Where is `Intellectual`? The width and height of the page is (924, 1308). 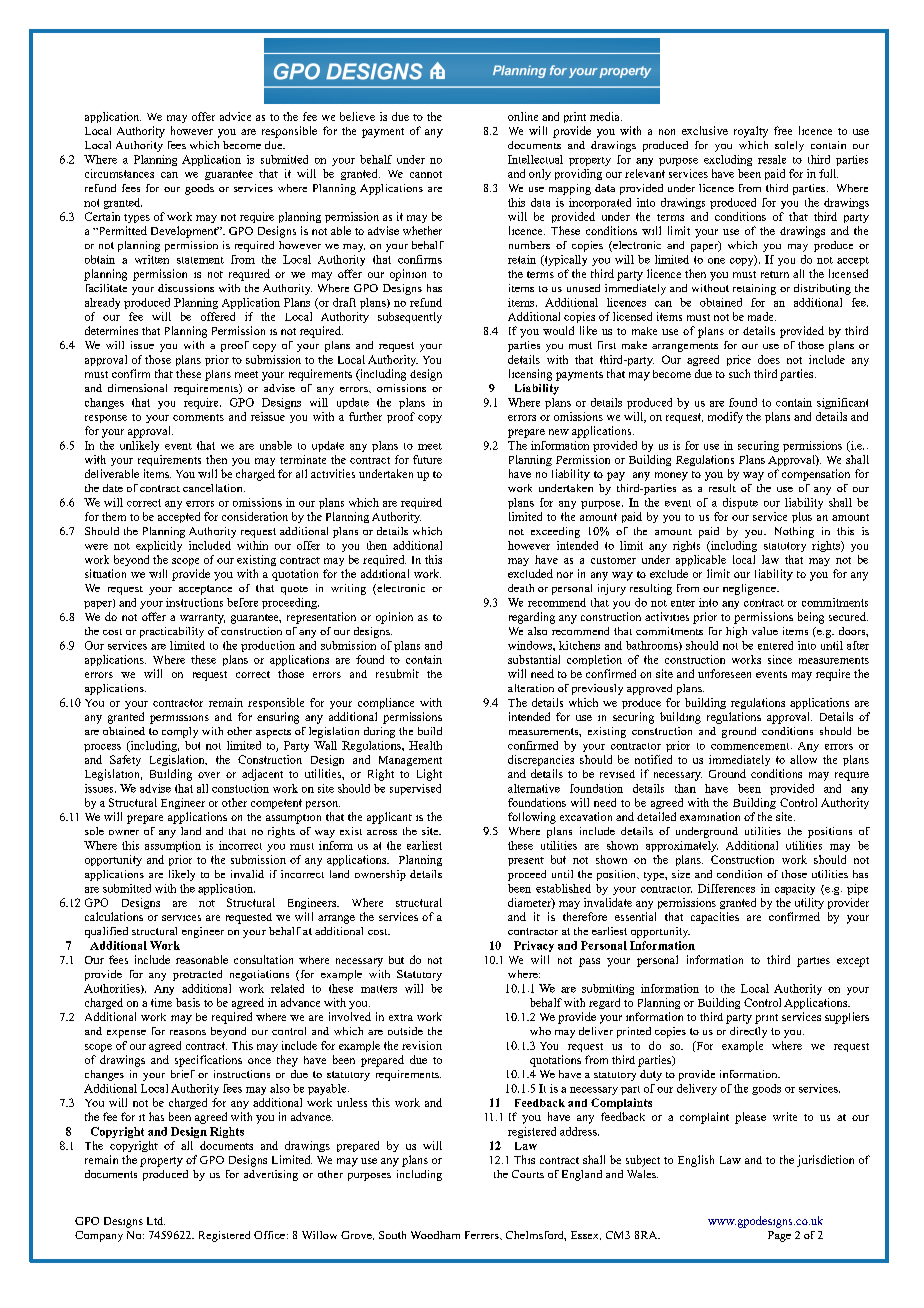 Intellectual is located at coordinates (535, 159).
